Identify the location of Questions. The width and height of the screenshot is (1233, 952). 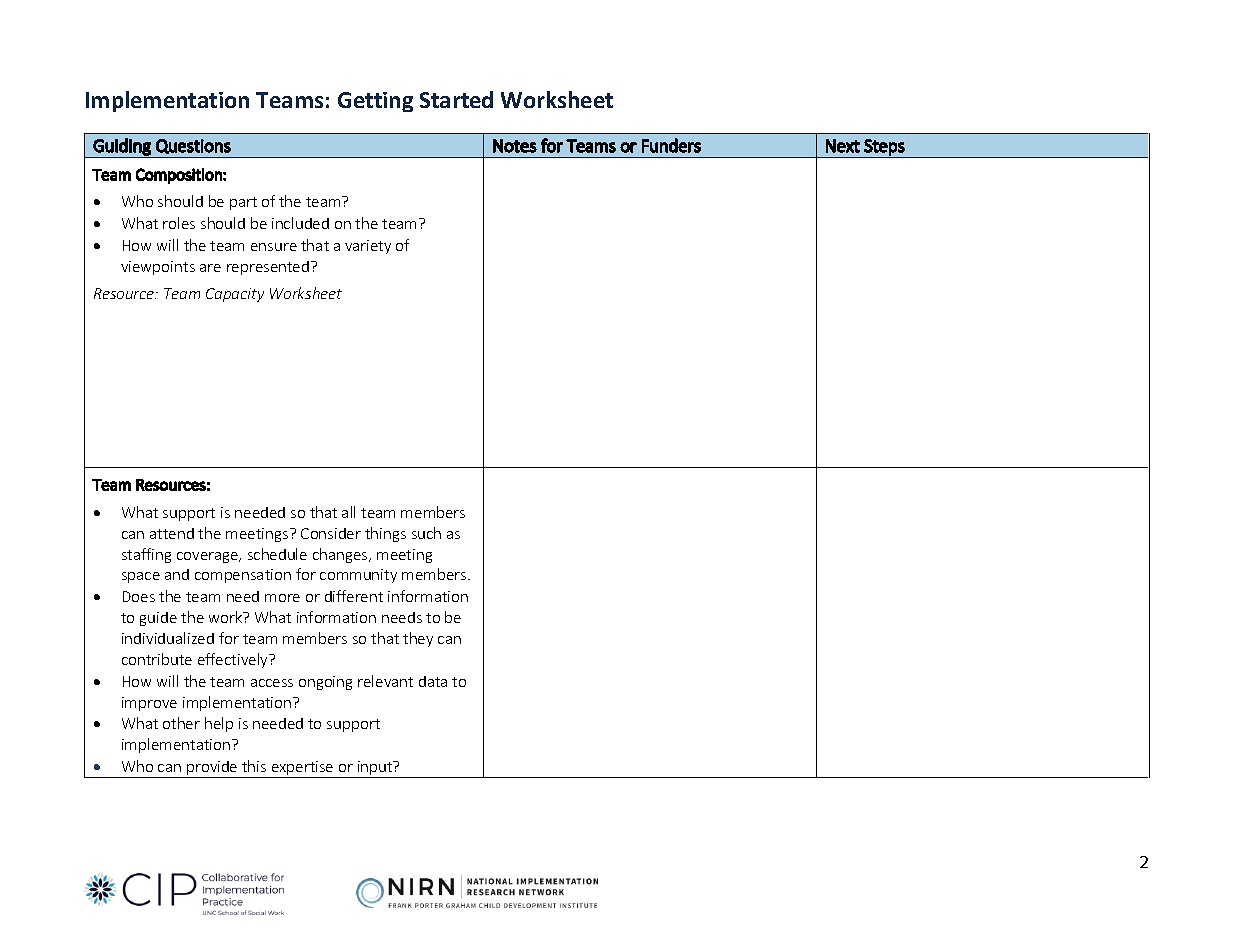
(193, 146).
